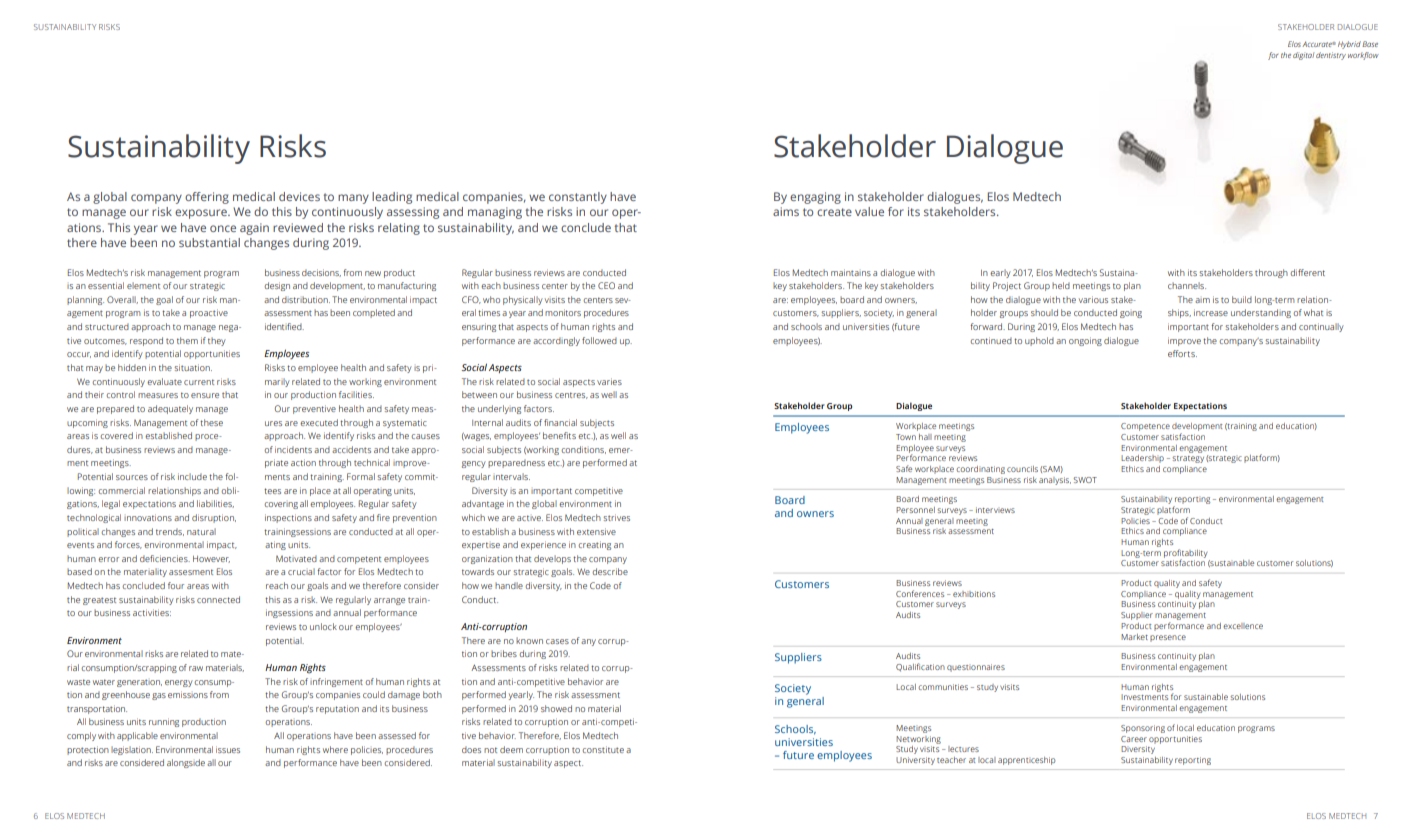 The width and height of the screenshot is (1412, 840). What do you see at coordinates (1134, 739) in the screenshot?
I see `Career` at bounding box center [1134, 739].
